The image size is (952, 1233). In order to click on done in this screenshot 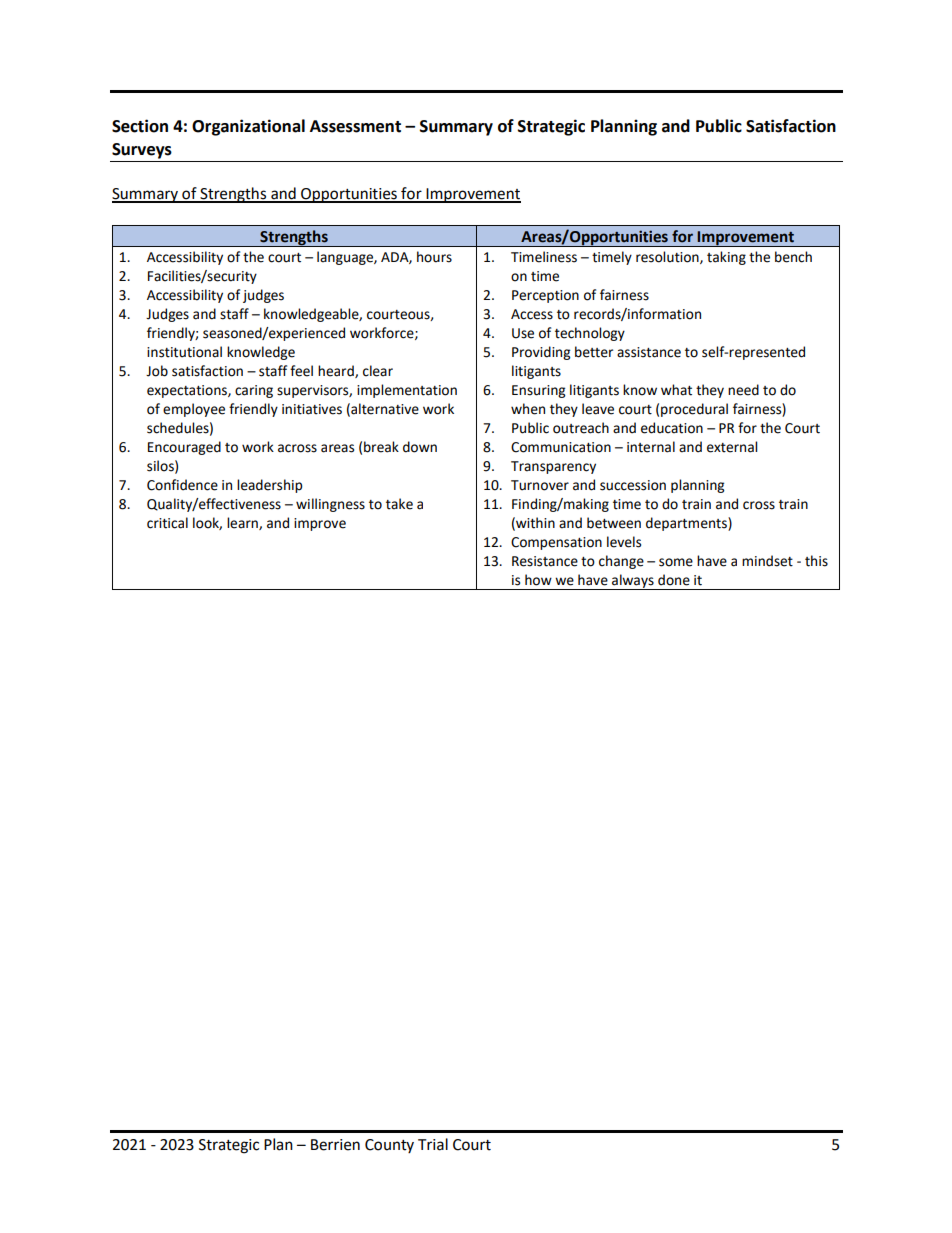, I will do `click(674, 580)`.
